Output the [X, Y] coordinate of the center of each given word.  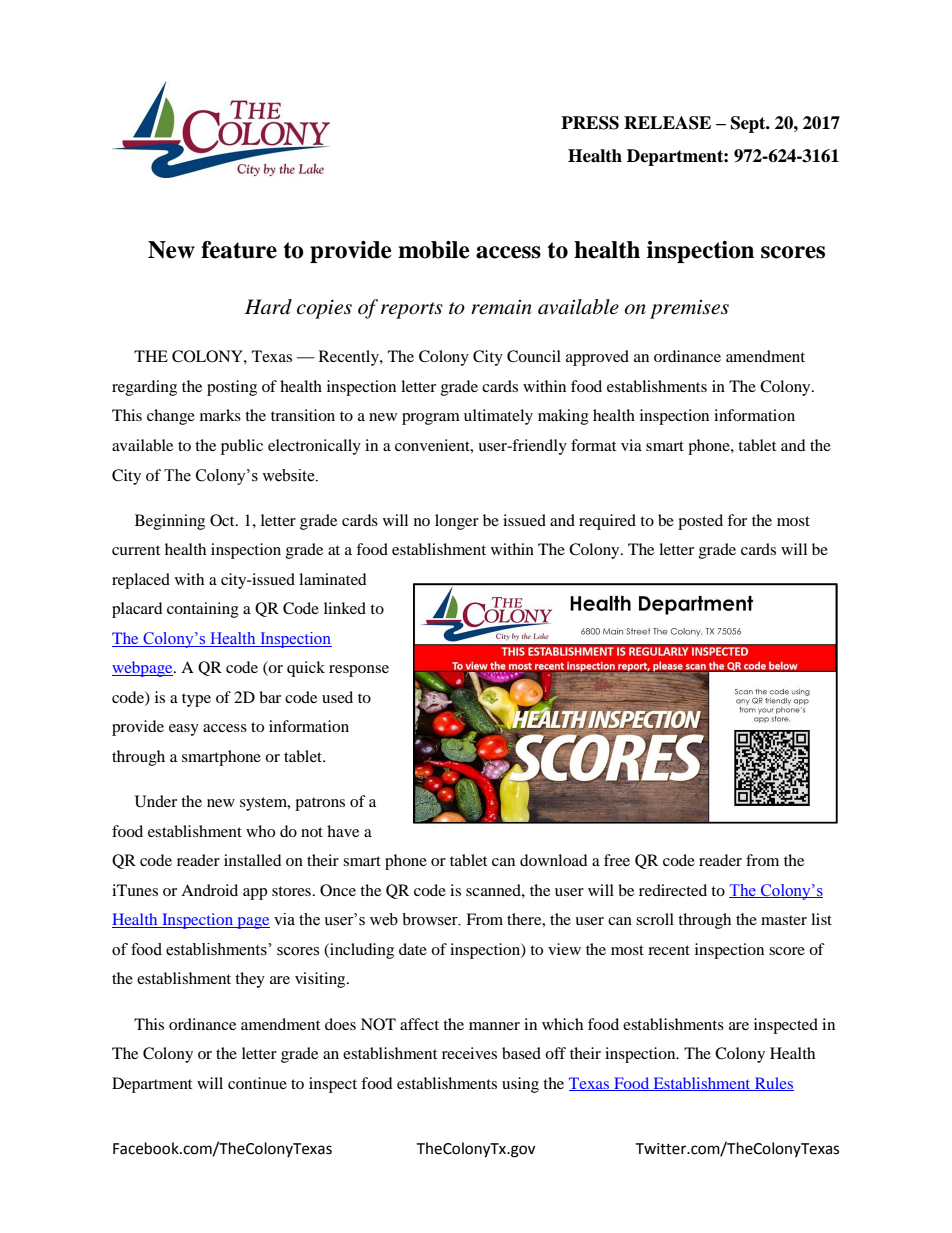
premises [689, 309]
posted [700, 522]
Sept [749, 124]
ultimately [498, 417]
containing [203, 610]
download [554, 860]
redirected [673, 890]
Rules [773, 1084]
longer [457, 522]
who [260, 831]
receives [469, 1053]
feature [239, 250]
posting [232, 388]
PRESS [590, 123]
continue [257, 1083]
